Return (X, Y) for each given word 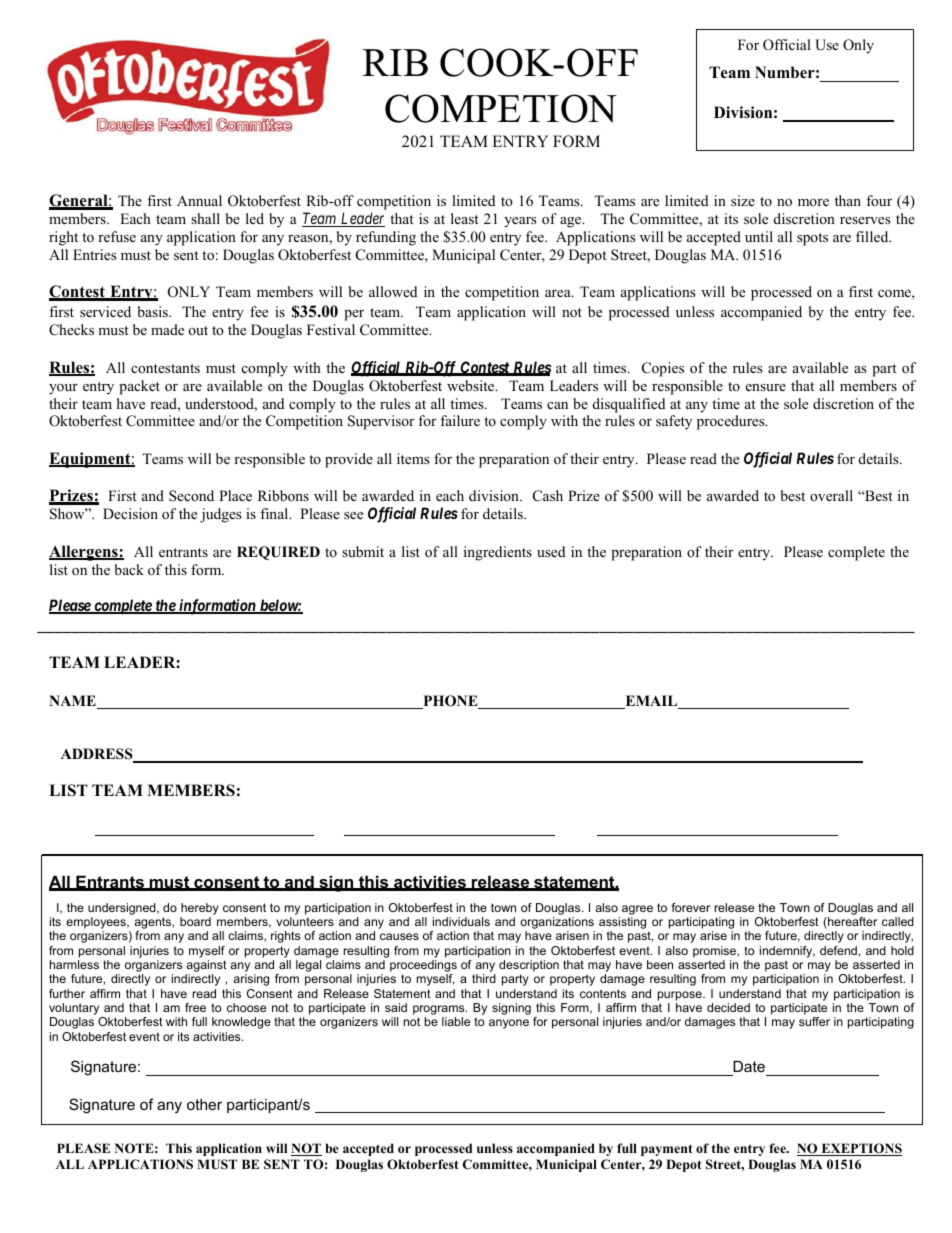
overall (831, 495)
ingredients (498, 553)
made (167, 329)
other (204, 1104)
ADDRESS (98, 755)
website (472, 385)
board (195, 921)
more (813, 202)
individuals (461, 921)
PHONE (450, 702)
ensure (766, 387)
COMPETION (501, 108)
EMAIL (651, 702)
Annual (199, 200)
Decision (130, 513)
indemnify (787, 952)
